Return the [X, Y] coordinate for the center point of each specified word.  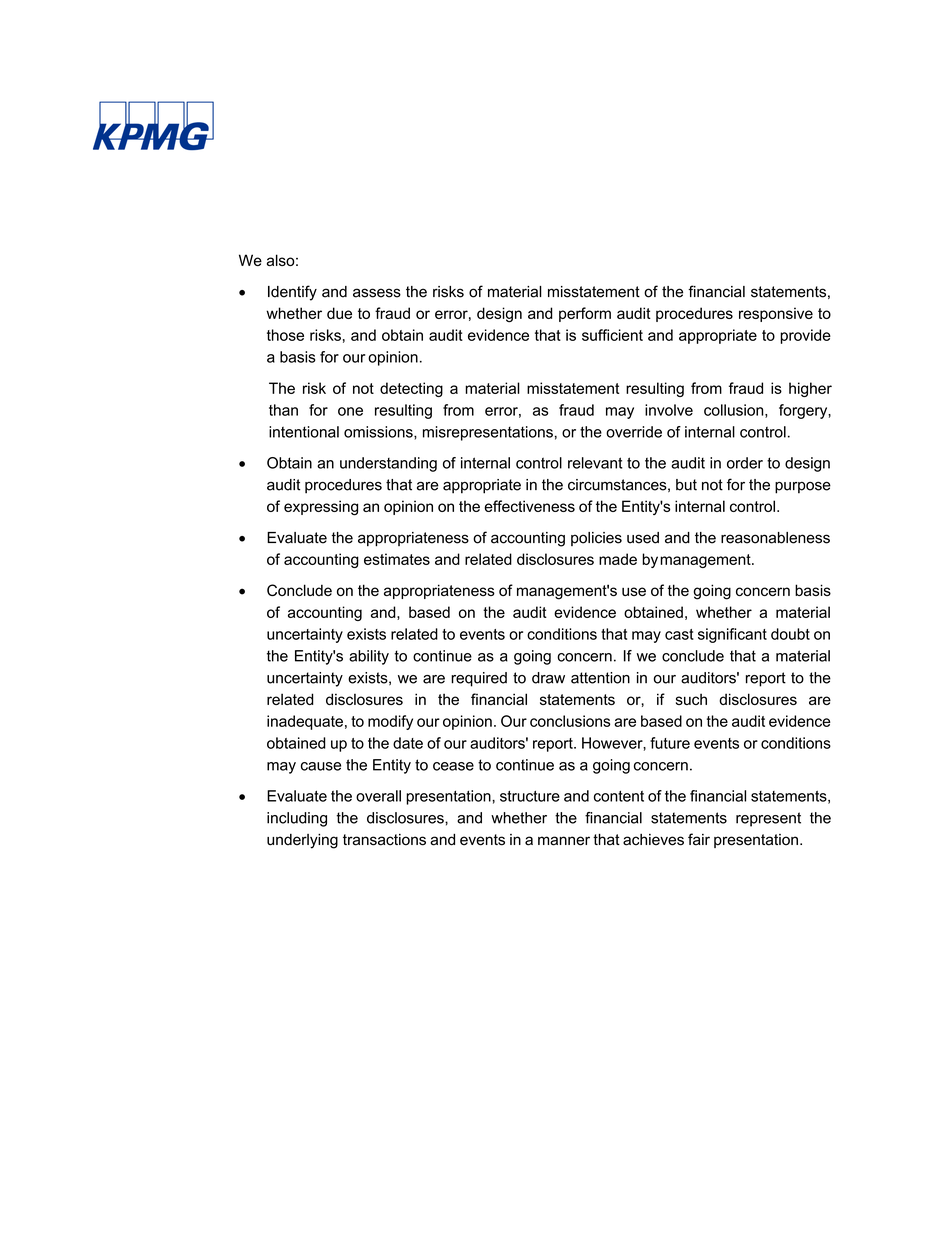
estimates [397, 559]
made [618, 559]
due [339, 313]
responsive [776, 314]
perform [585, 314]
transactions [384, 840]
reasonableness [775, 538]
